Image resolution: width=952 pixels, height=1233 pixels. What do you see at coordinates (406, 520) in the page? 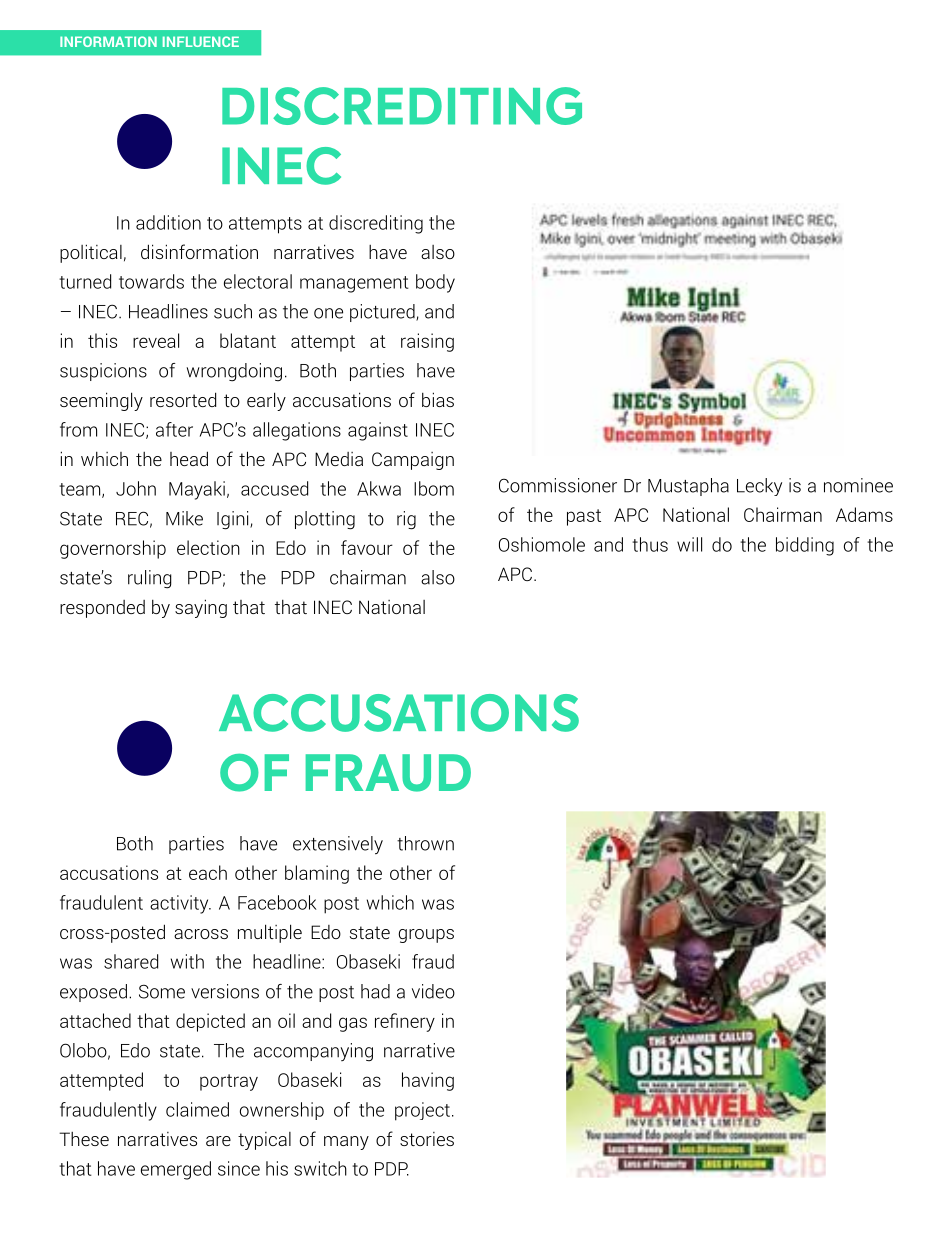
I see `rig` at bounding box center [406, 520].
